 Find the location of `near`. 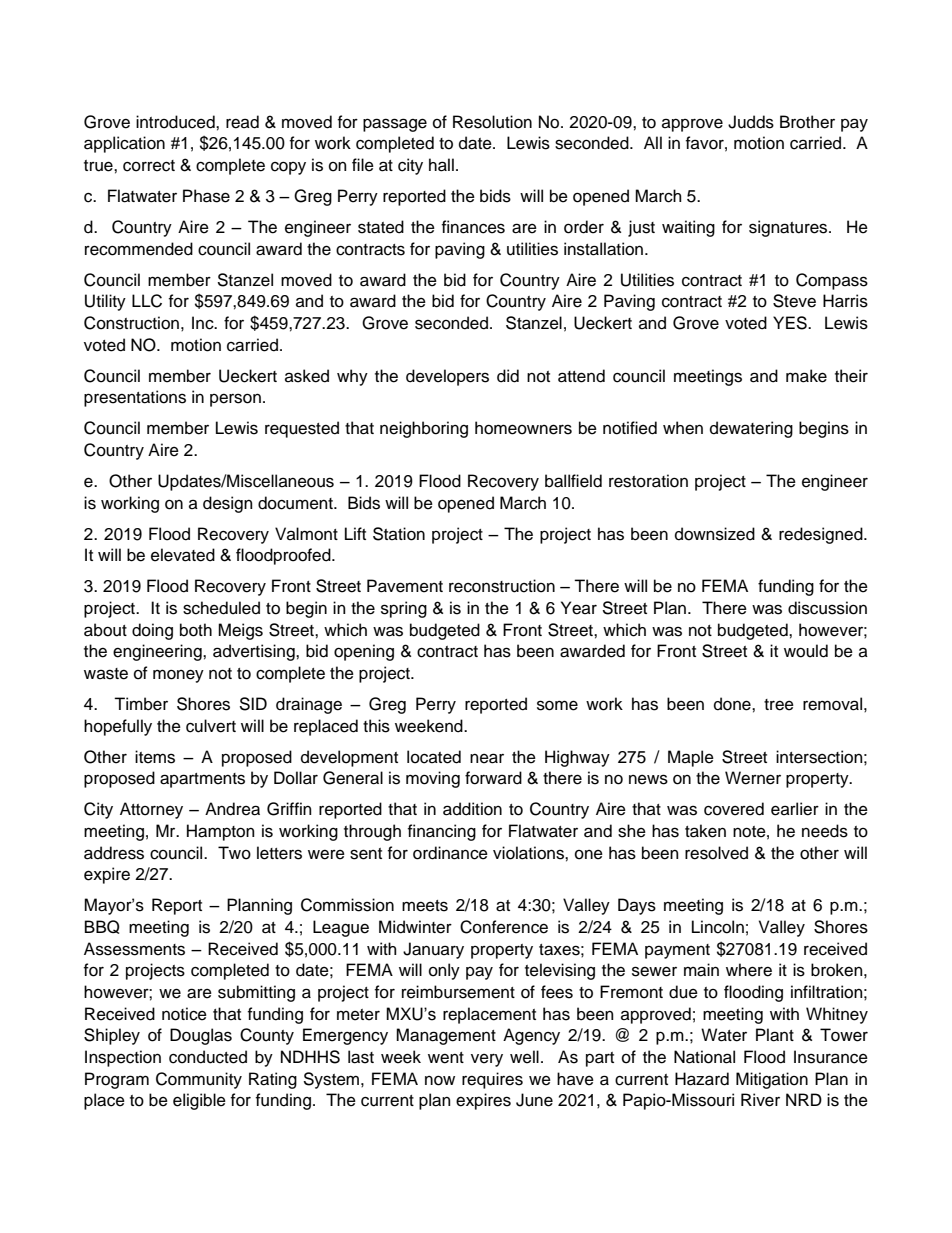

near is located at coordinates (487, 758).
